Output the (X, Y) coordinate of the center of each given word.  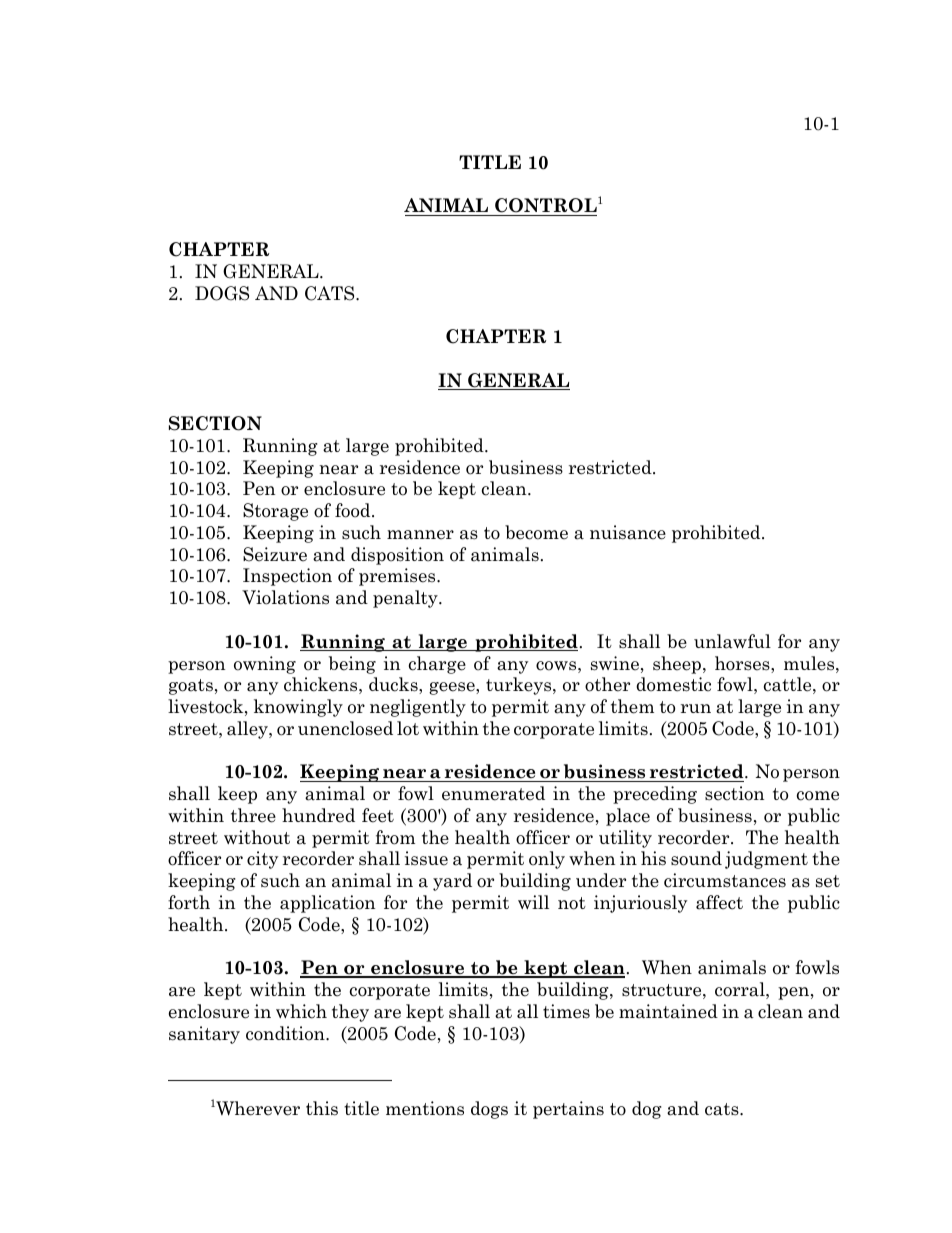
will (533, 902)
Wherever (257, 1108)
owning (265, 665)
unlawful (732, 641)
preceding (655, 795)
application (327, 904)
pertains (568, 1110)
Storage (275, 512)
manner (420, 535)
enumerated (493, 793)
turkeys (520, 686)
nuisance (628, 532)
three (253, 815)
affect (719, 902)
